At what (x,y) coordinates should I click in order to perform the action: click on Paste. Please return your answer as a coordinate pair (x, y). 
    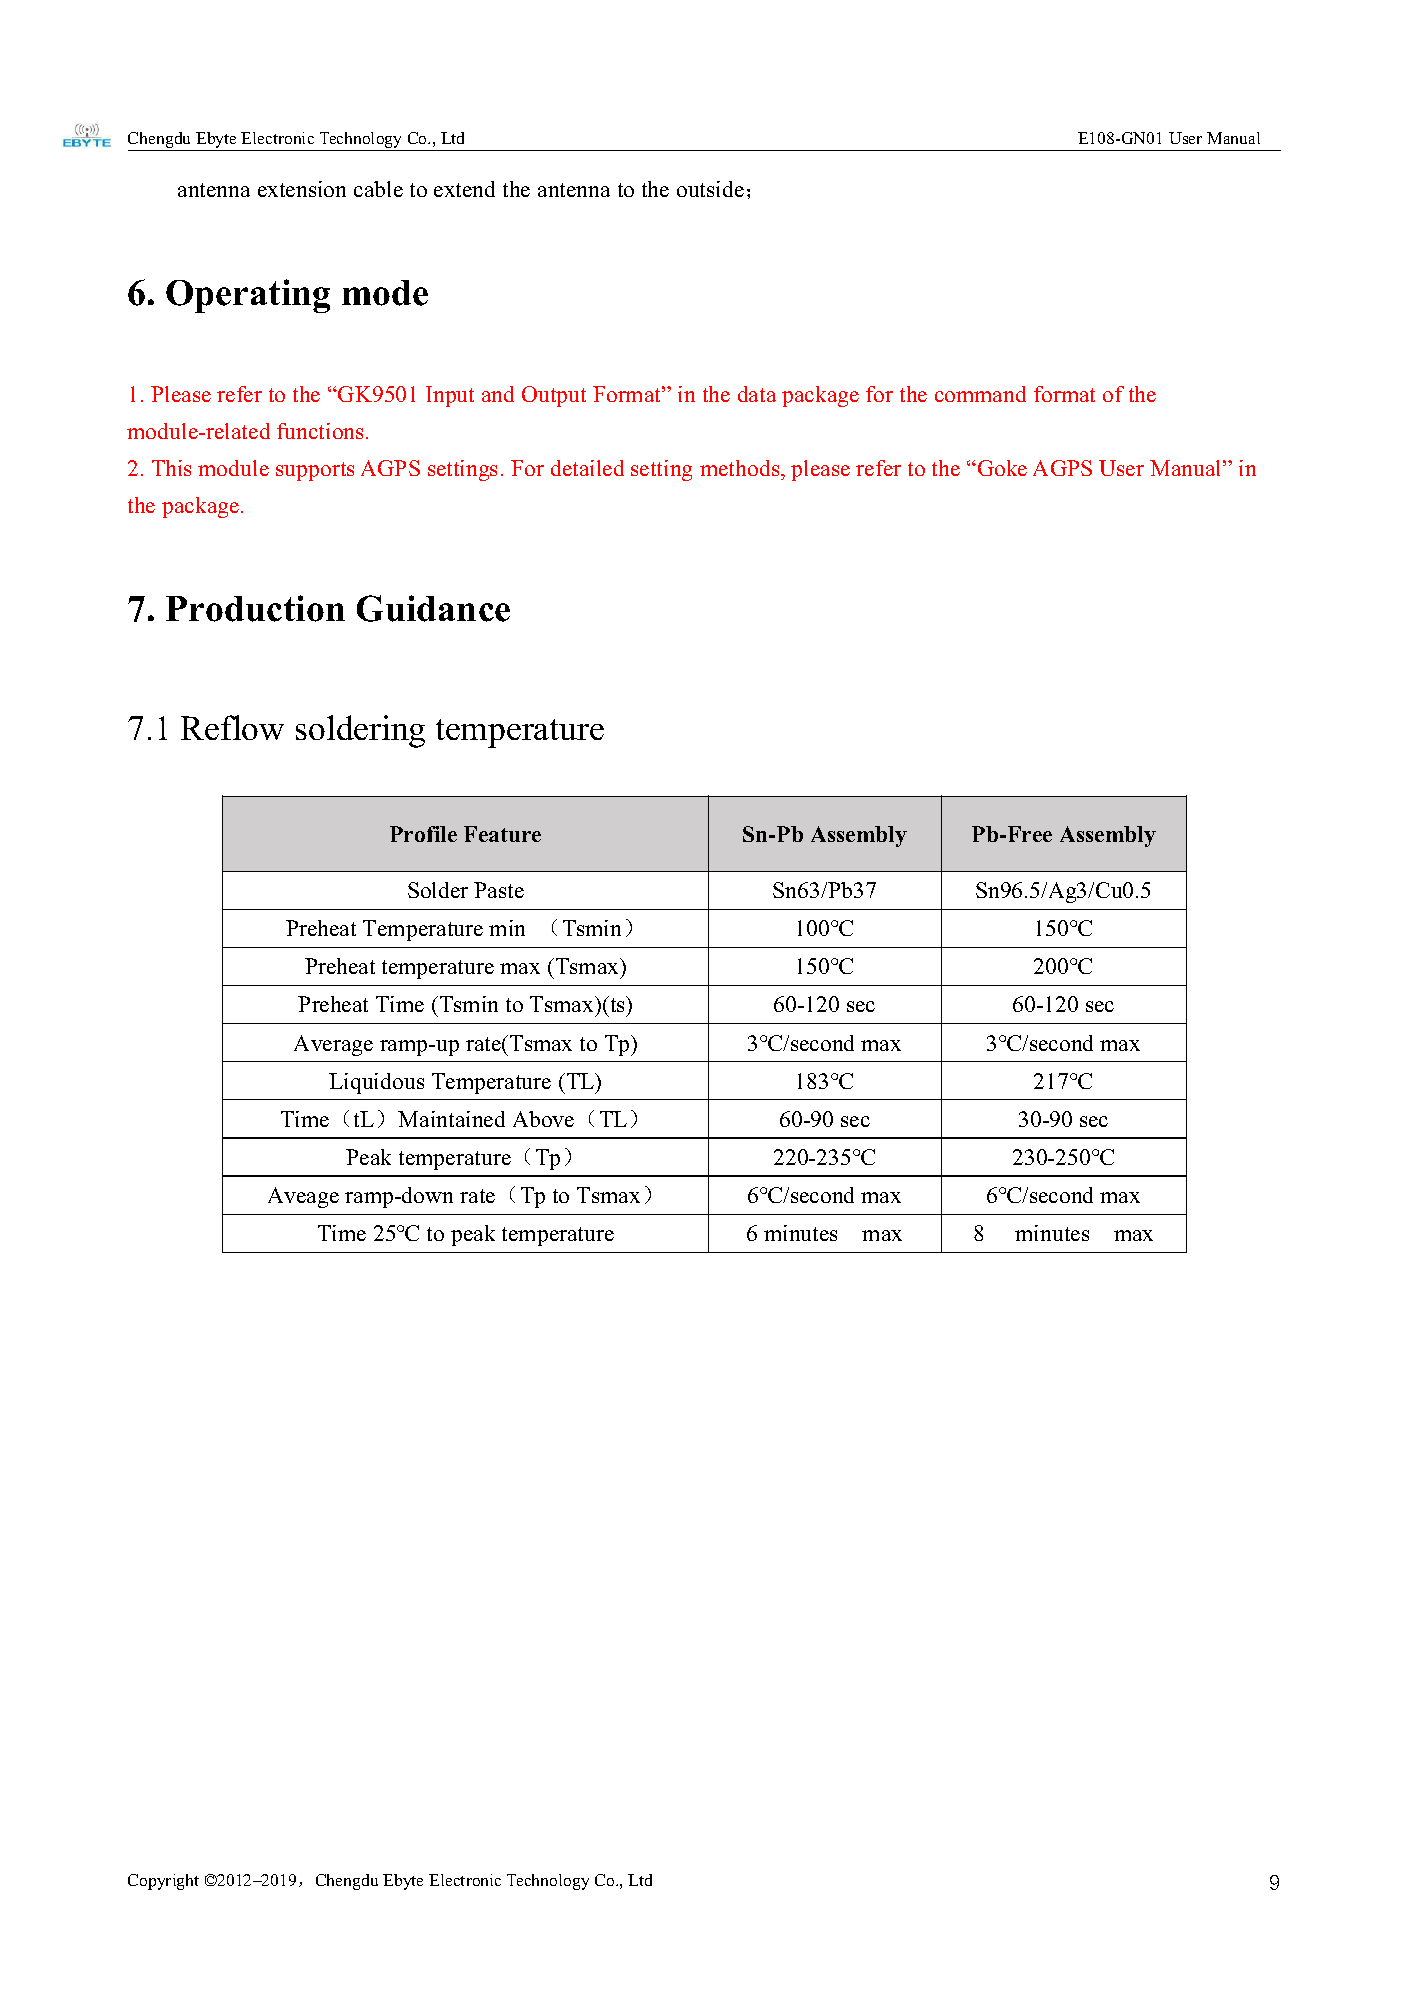
    Looking at the image, I should click on (499, 890).
